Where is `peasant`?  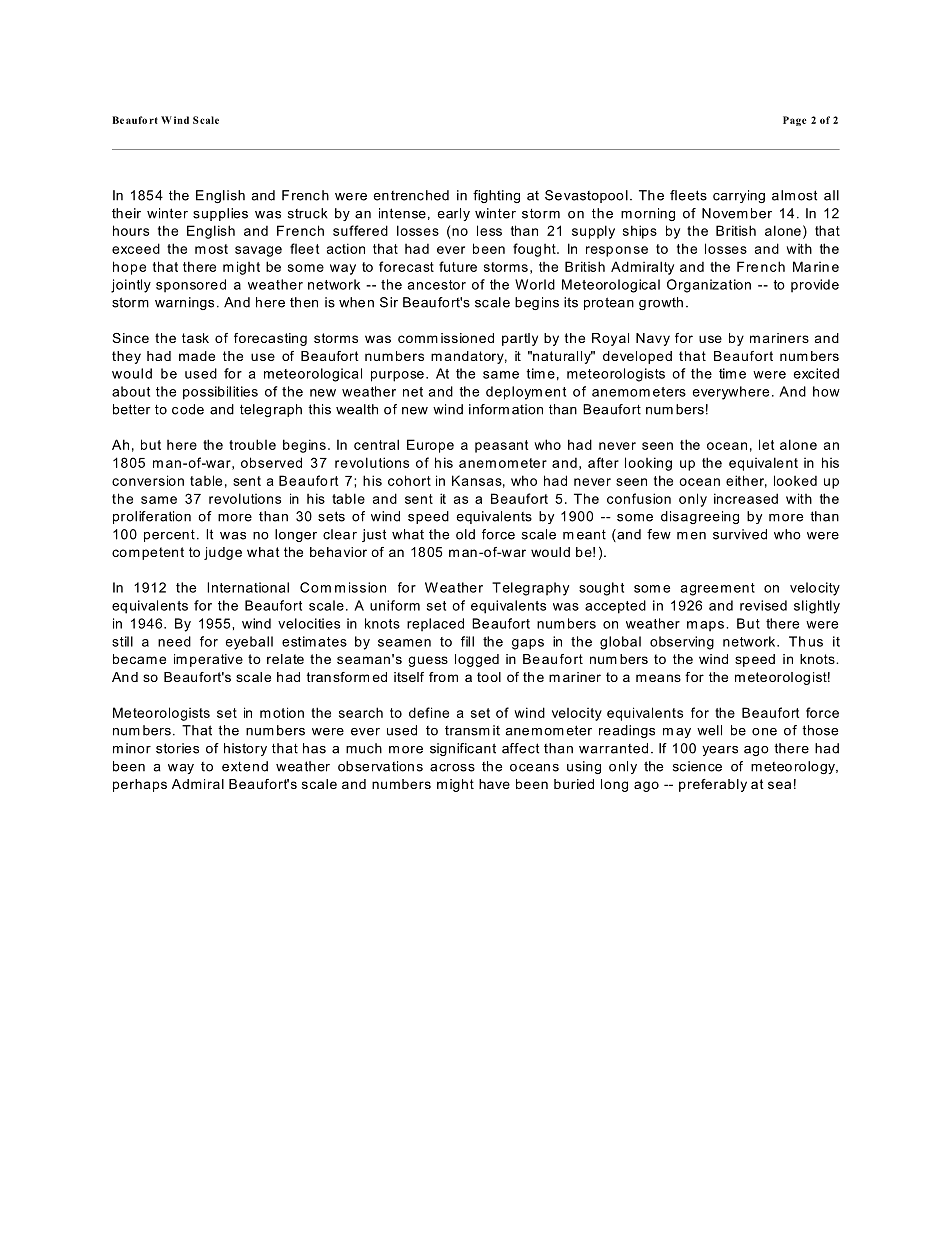
peasant is located at coordinates (501, 446).
